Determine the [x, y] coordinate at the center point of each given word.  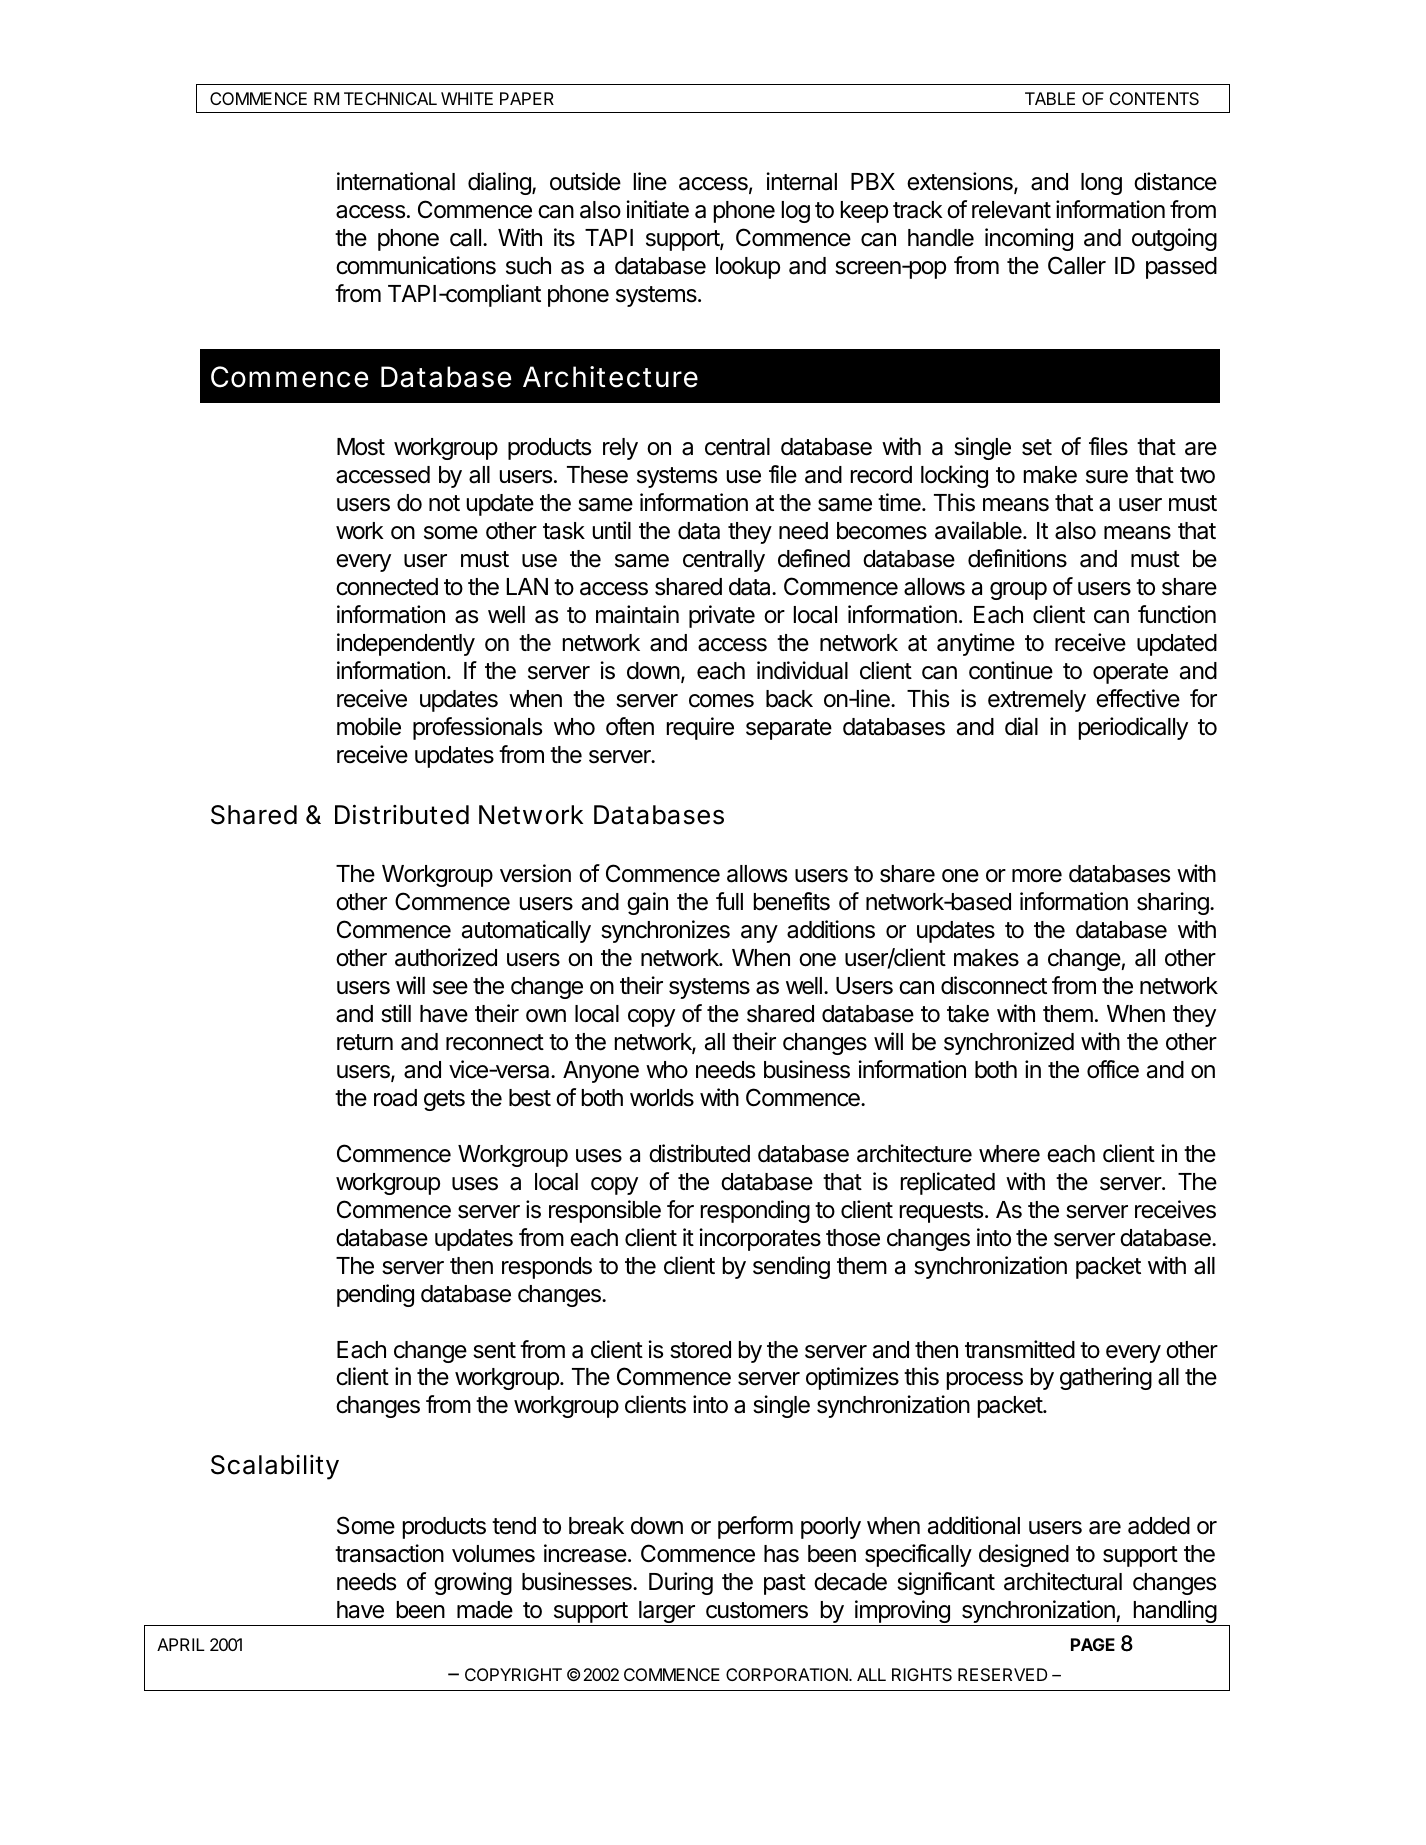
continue [1011, 670]
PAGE [1093, 1644]
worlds [662, 1098]
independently [406, 644]
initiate [657, 209]
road [395, 1098]
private [722, 616]
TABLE [1050, 98]
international [396, 181]
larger [667, 1613]
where [1009, 1154]
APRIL [181, 1644]
